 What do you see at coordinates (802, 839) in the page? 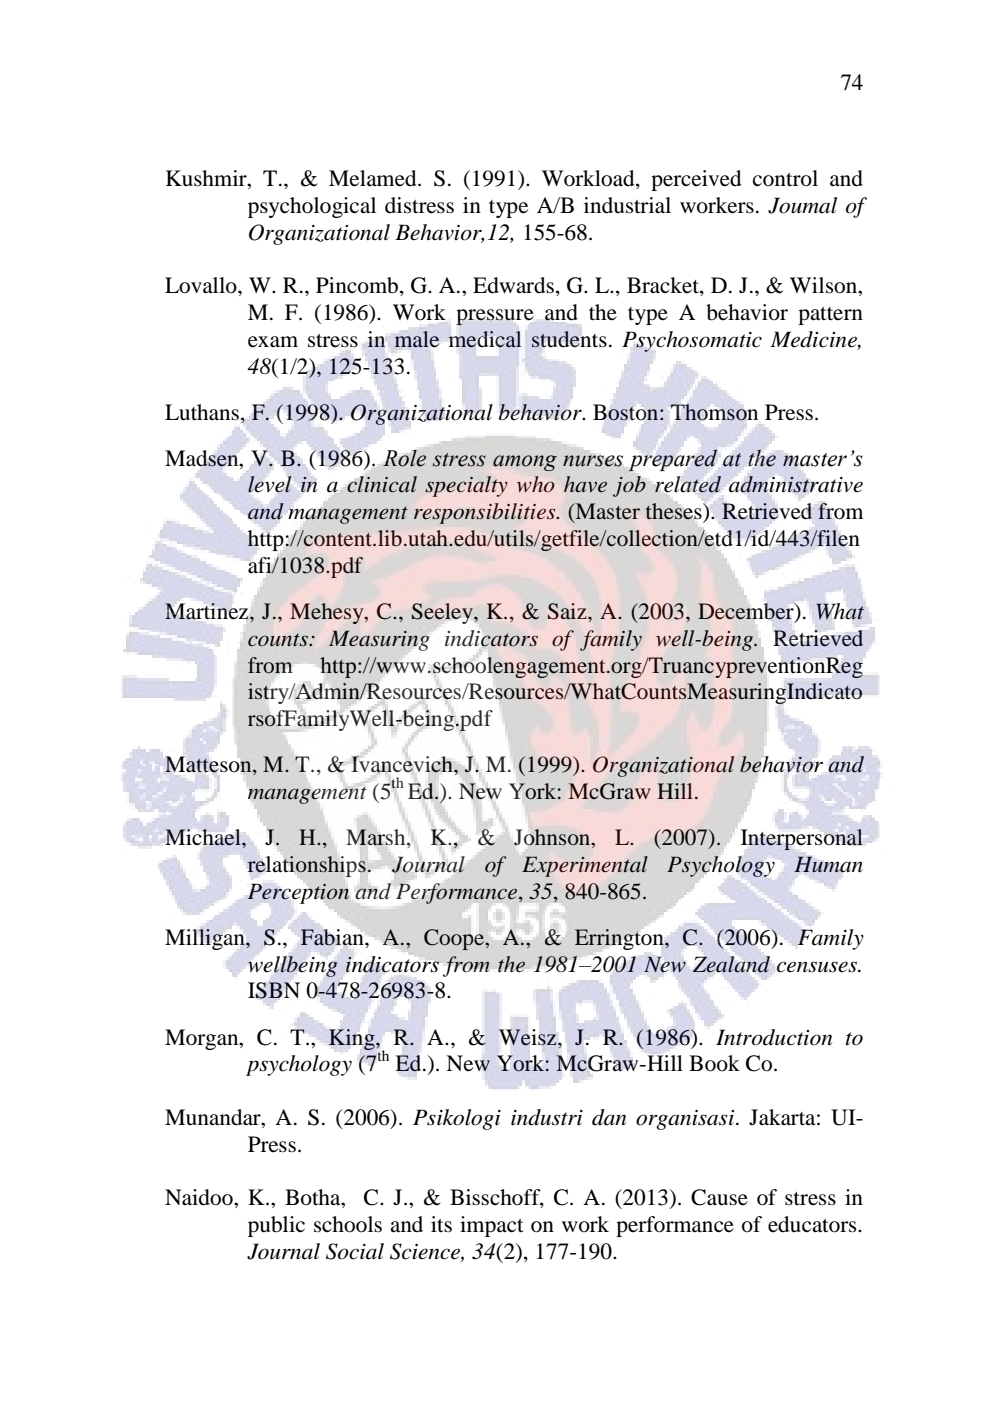
I see `Interpersonal` at bounding box center [802, 839].
